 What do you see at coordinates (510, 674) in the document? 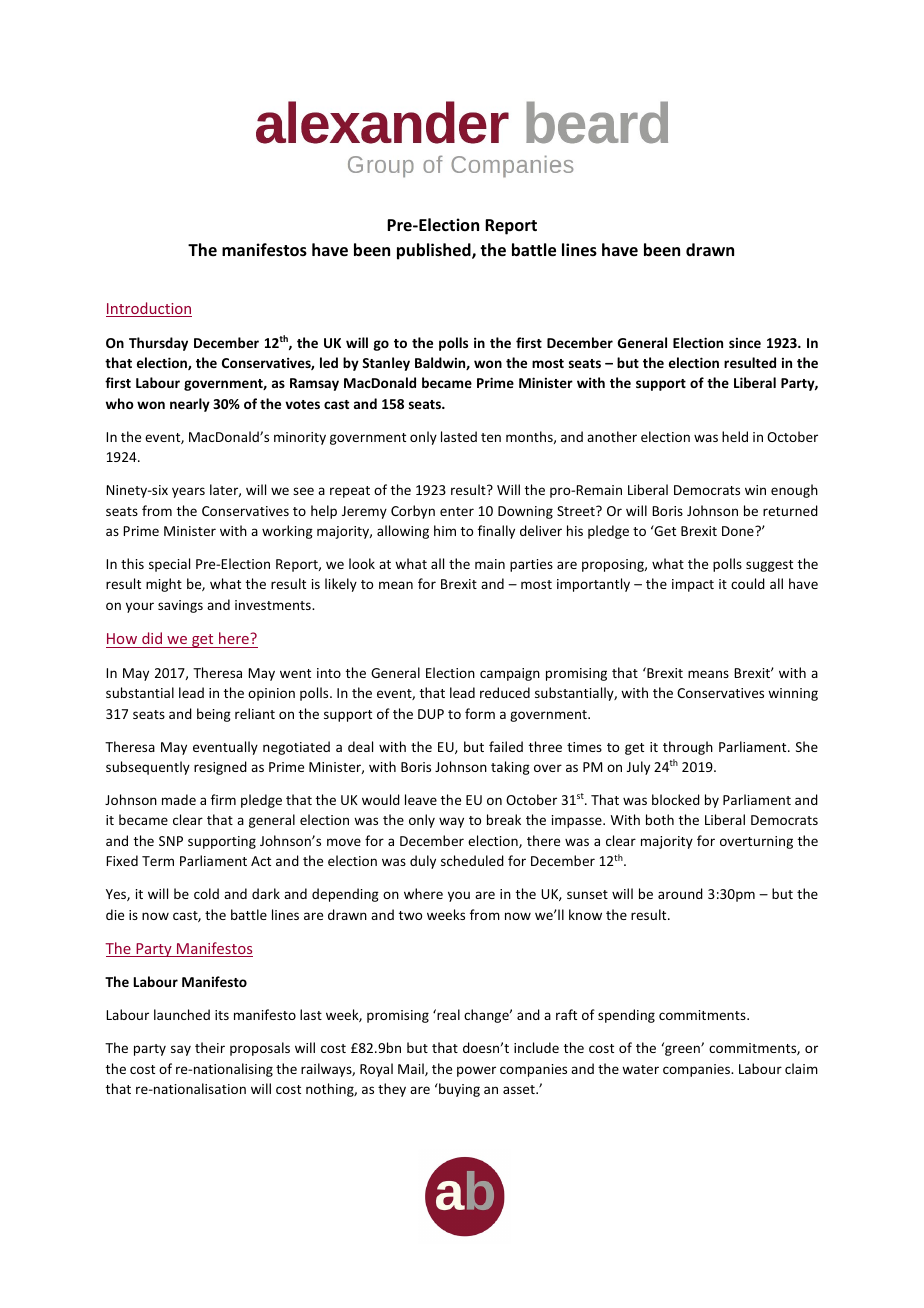
I see `campaign` at bounding box center [510, 674].
